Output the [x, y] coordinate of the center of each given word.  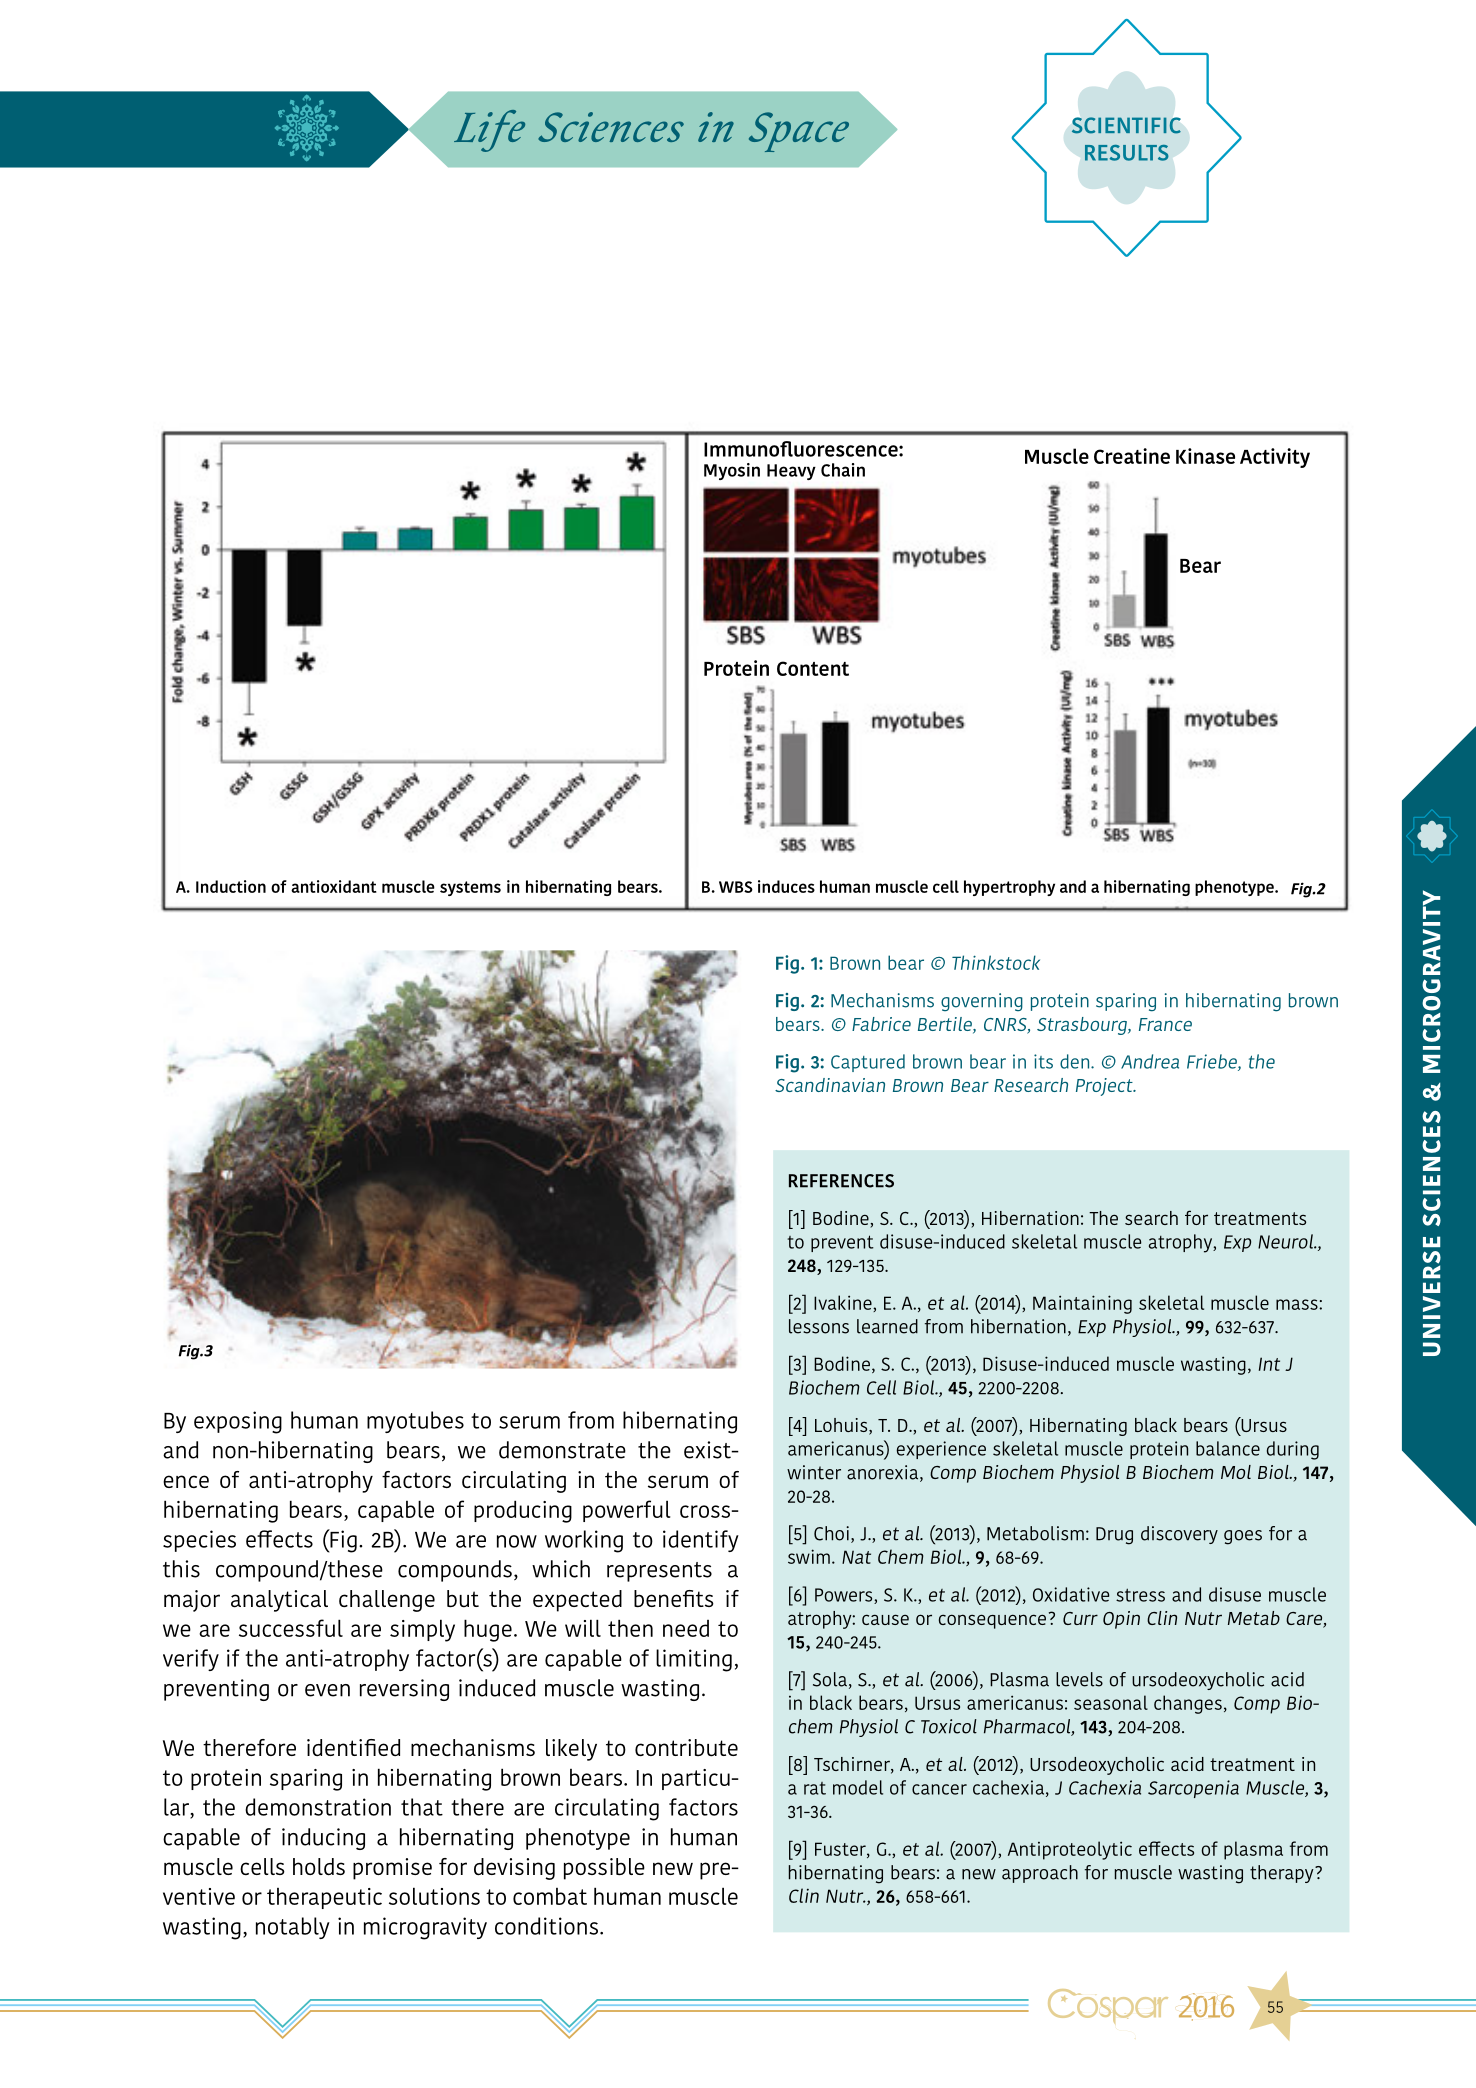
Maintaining [1082, 1304]
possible [604, 1869]
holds [319, 1867]
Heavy [791, 472]
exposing [238, 1422]
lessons [819, 1326]
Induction [231, 886]
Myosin [732, 471]
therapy [1283, 1874]
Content [813, 668]
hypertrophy [1009, 888]
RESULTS [1127, 153]
